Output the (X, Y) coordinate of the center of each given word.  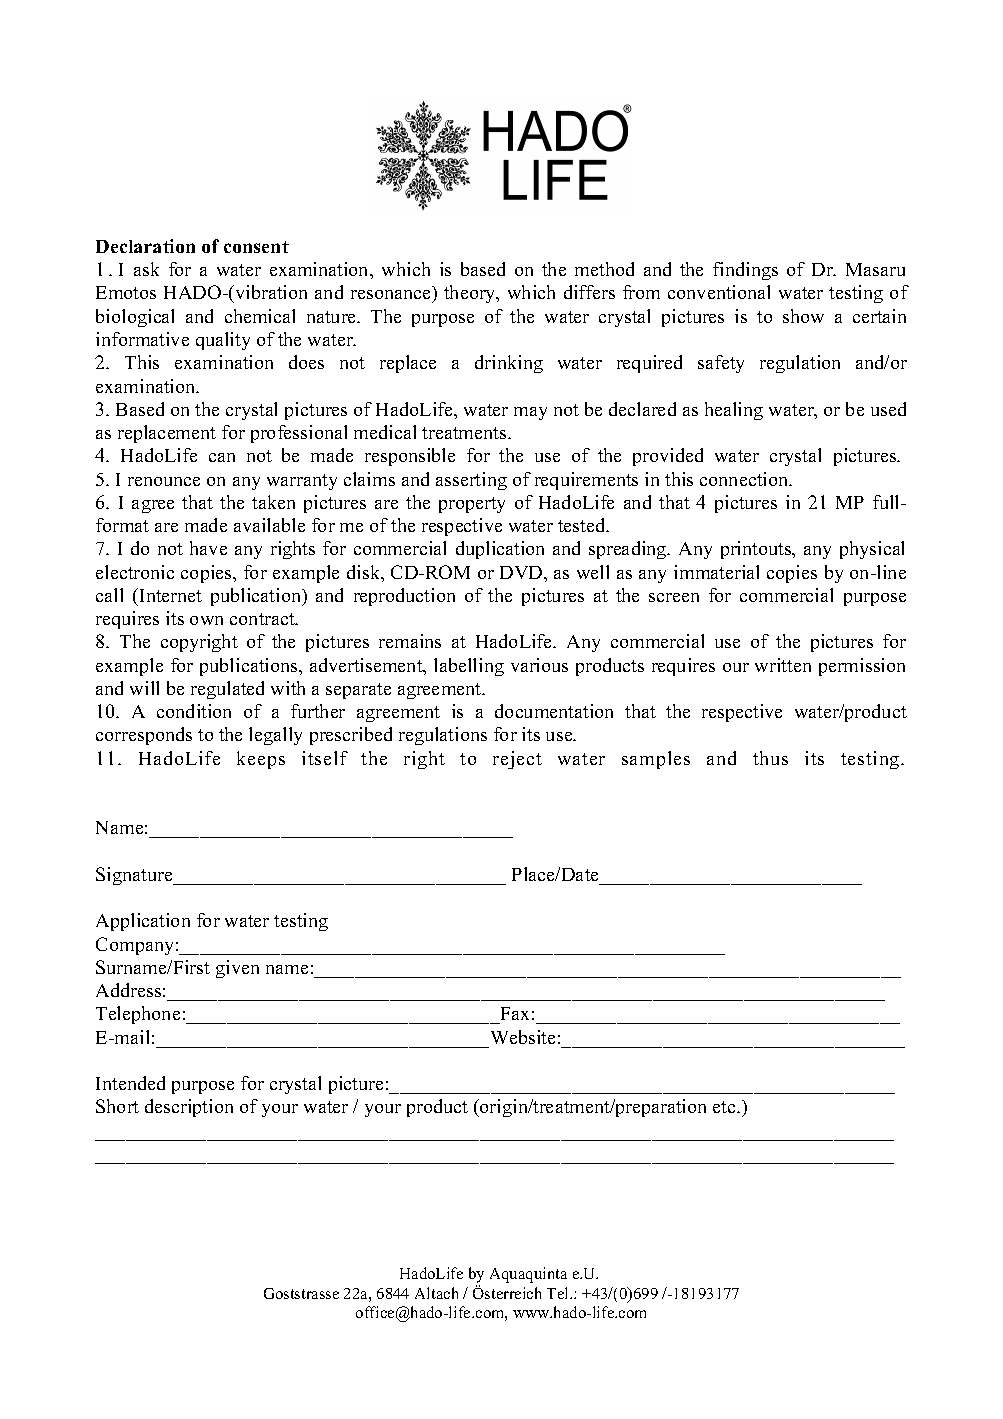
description (189, 1108)
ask (146, 269)
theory (471, 294)
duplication (500, 550)
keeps (261, 760)
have (208, 548)
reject (517, 760)
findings (745, 271)
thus (770, 758)
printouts (757, 550)
